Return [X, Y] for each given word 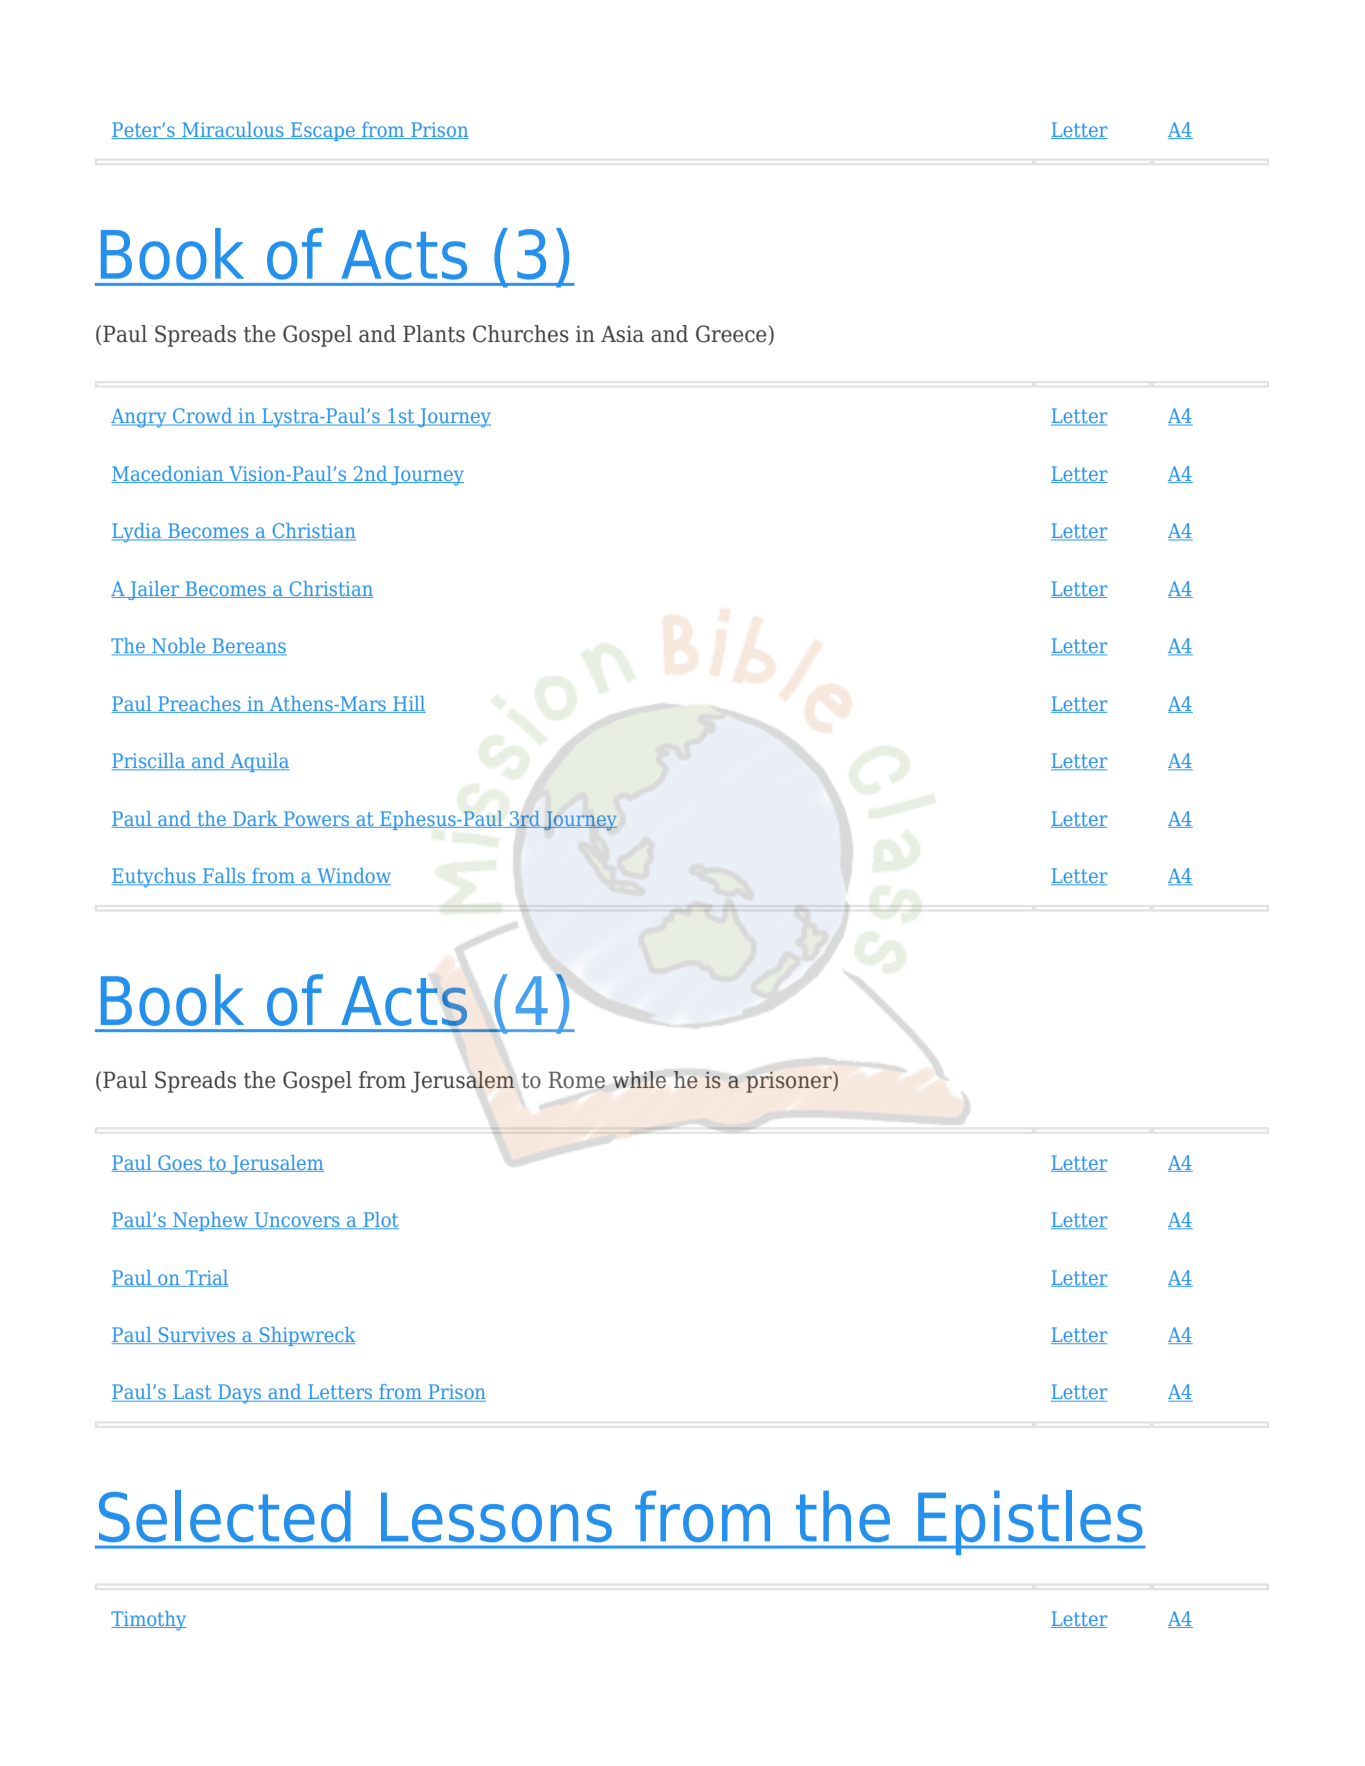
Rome [576, 1080]
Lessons [496, 1517]
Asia [622, 334]
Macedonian [168, 474]
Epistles [1030, 1522]
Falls [224, 876]
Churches [521, 334]
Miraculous [233, 130]
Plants [434, 334]
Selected [224, 1516]
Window [353, 876]
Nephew [211, 1221]
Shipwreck [307, 1336]
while [639, 1080]
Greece [732, 335]
